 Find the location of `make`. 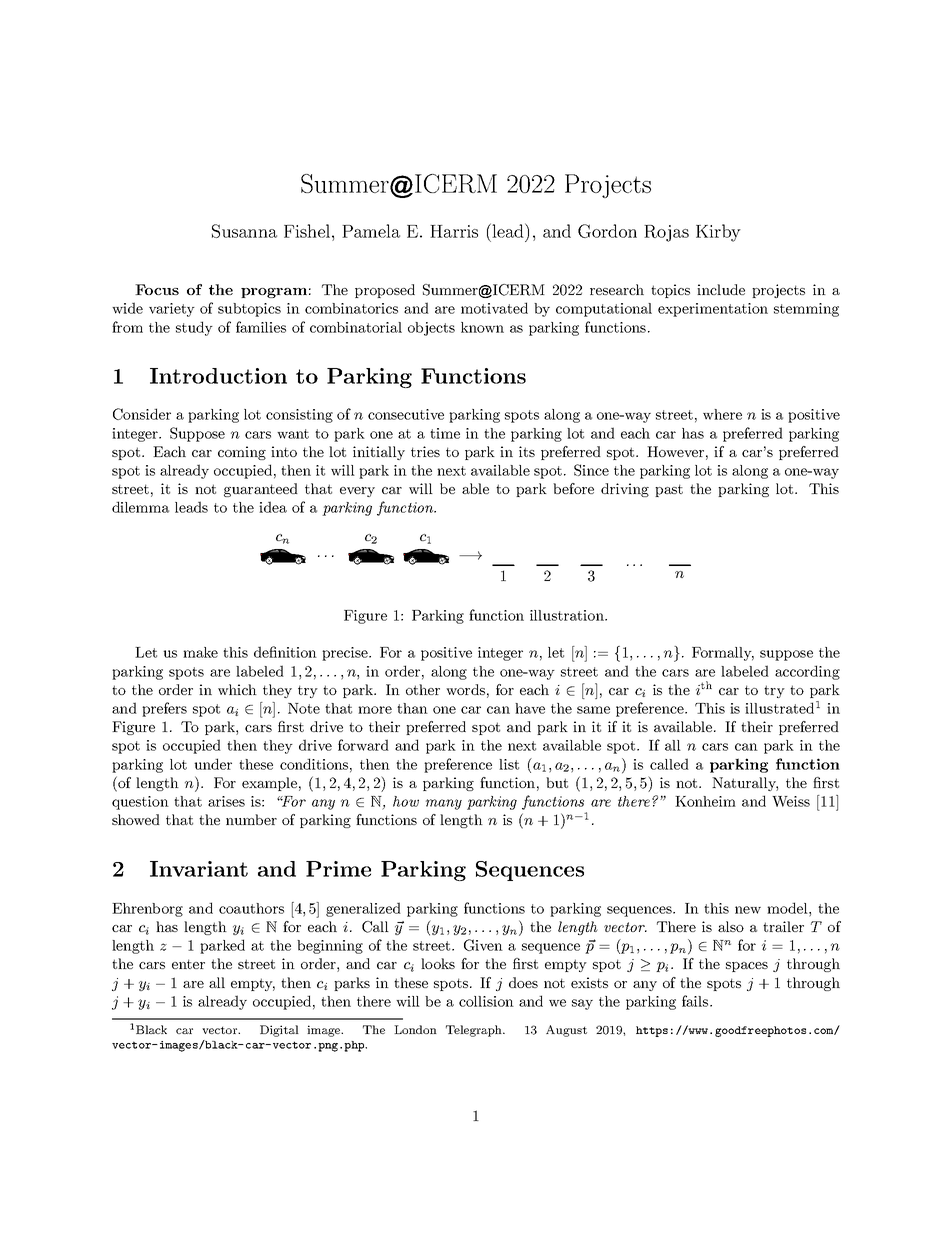

make is located at coordinates (200, 652).
